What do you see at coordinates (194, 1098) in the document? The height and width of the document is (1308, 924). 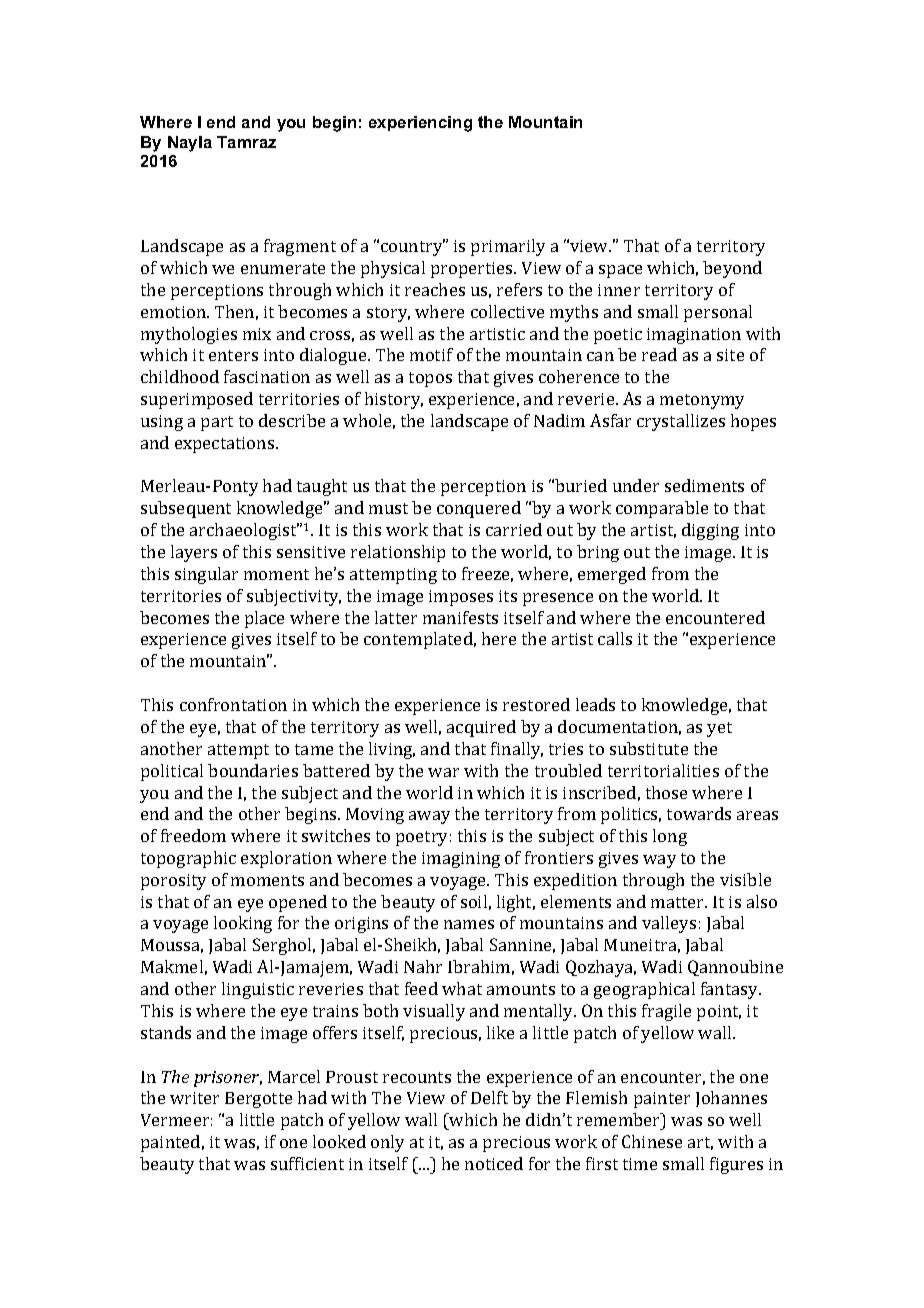 I see `writer` at bounding box center [194, 1098].
